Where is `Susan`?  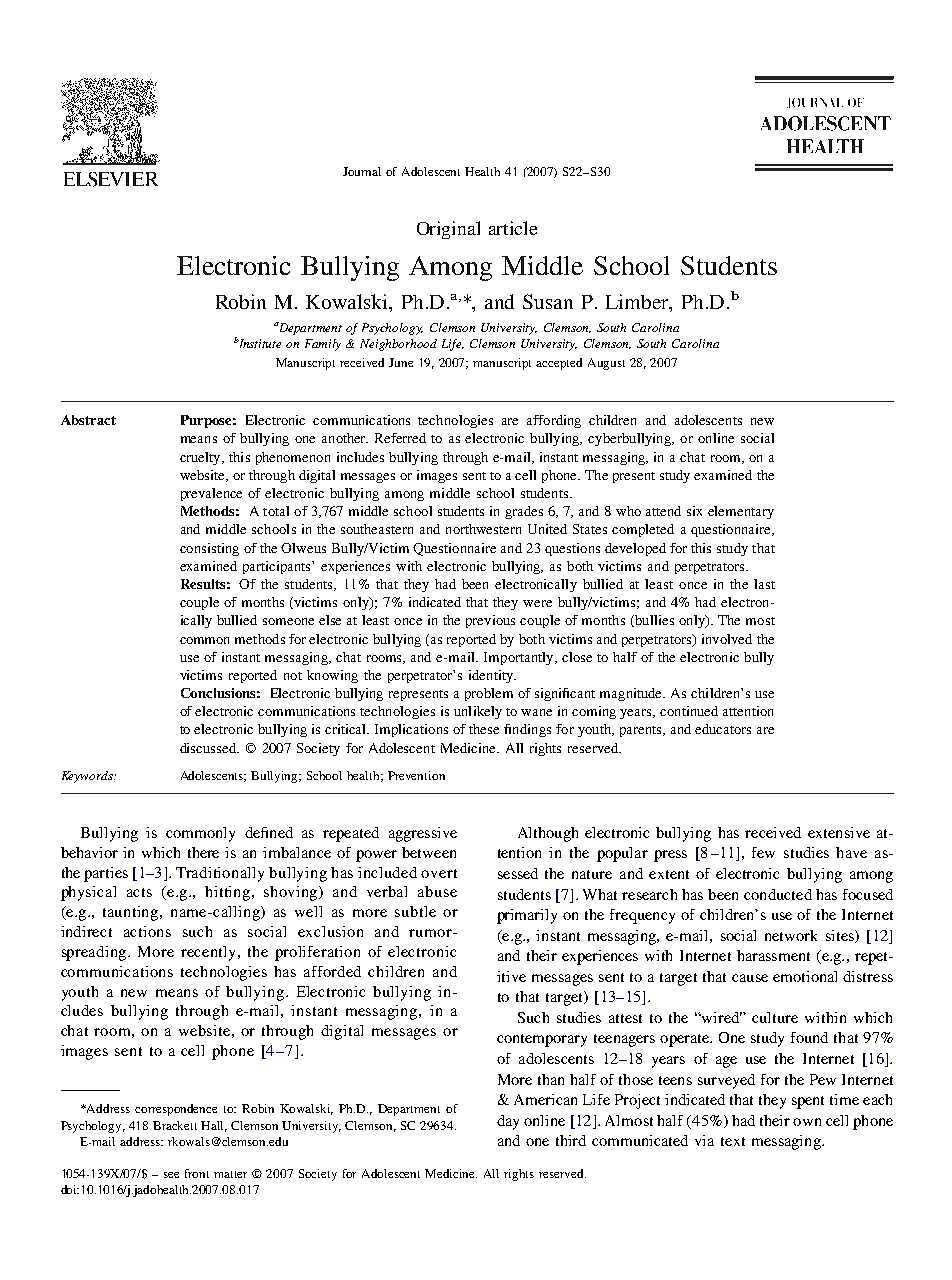
Susan is located at coordinates (548, 301).
